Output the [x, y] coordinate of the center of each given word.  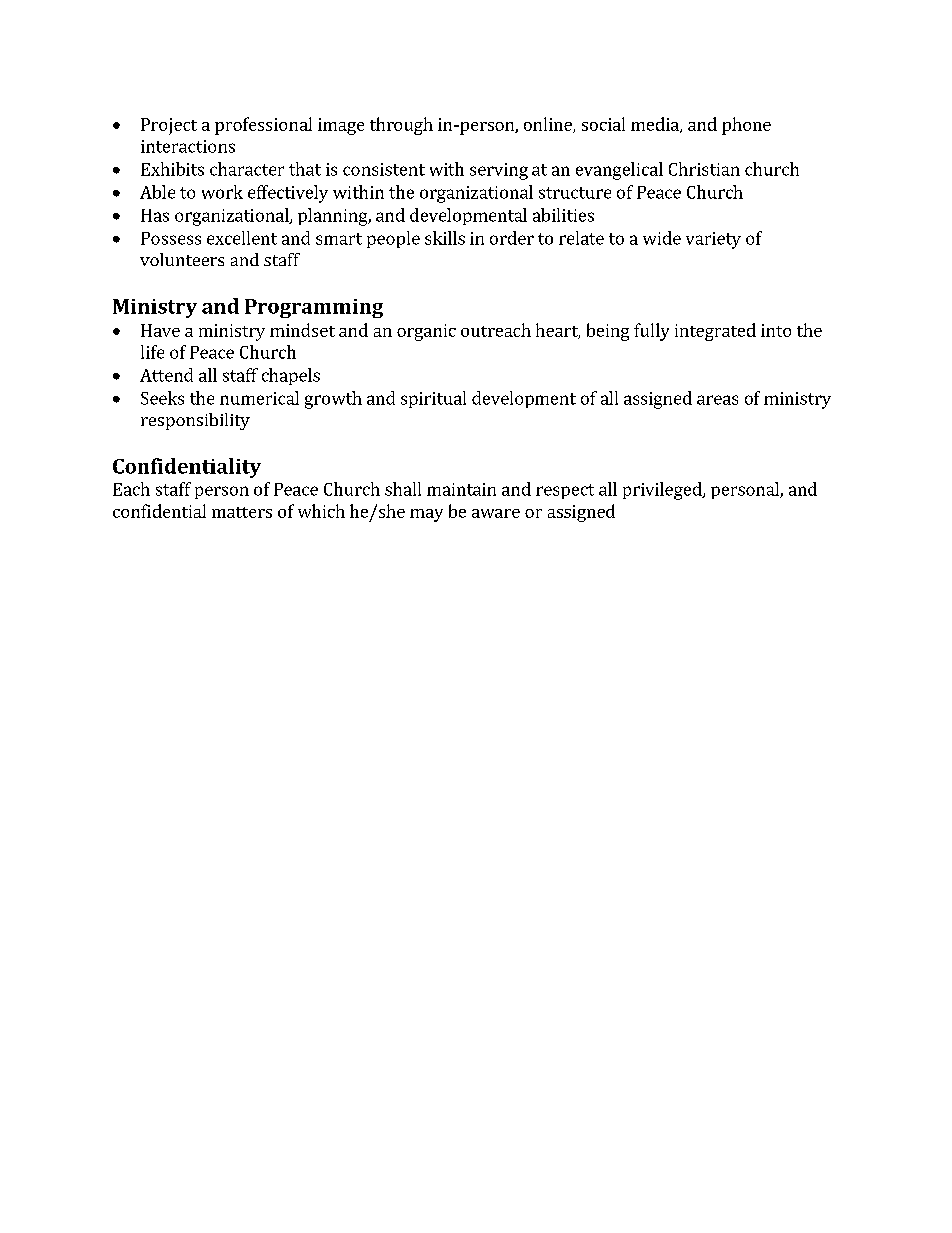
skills [445, 238]
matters [242, 512]
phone [746, 126]
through [401, 126]
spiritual [433, 399]
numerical [259, 398]
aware [496, 513]
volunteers [182, 259]
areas [717, 400]
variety [713, 240]
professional [263, 126]
